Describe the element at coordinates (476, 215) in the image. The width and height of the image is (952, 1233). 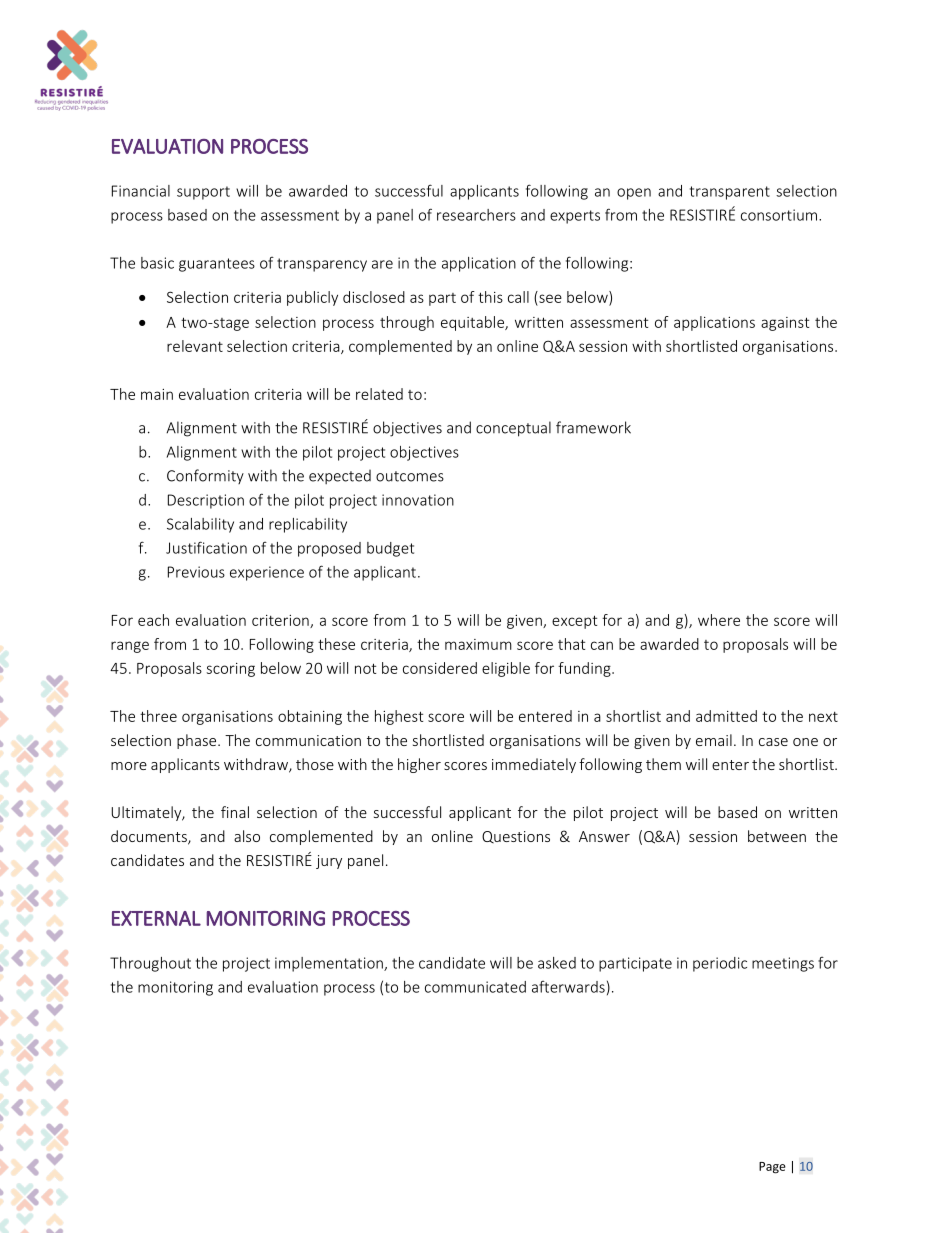
I see `researchers` at that location.
